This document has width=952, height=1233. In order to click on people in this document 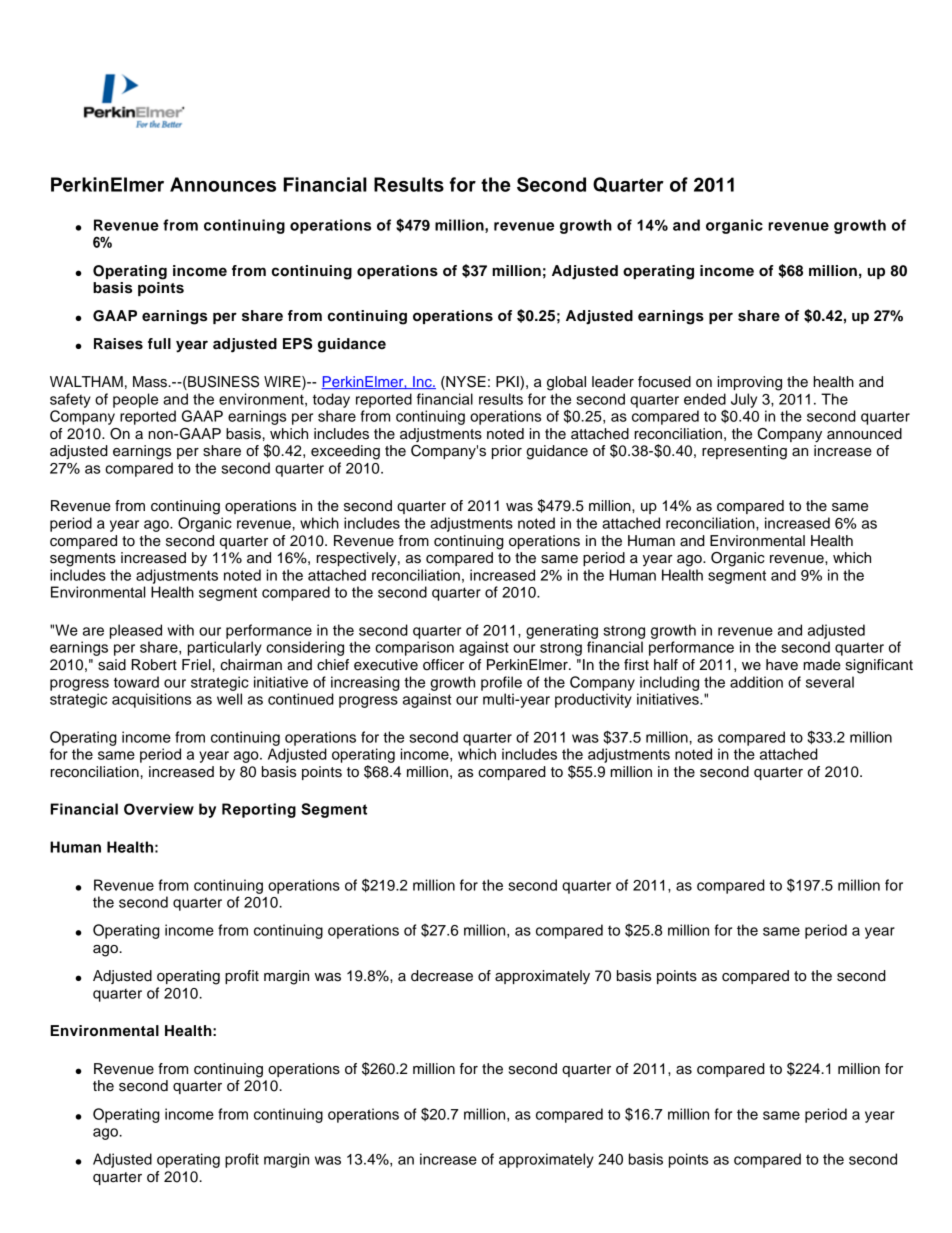, I will do `click(135, 400)`.
